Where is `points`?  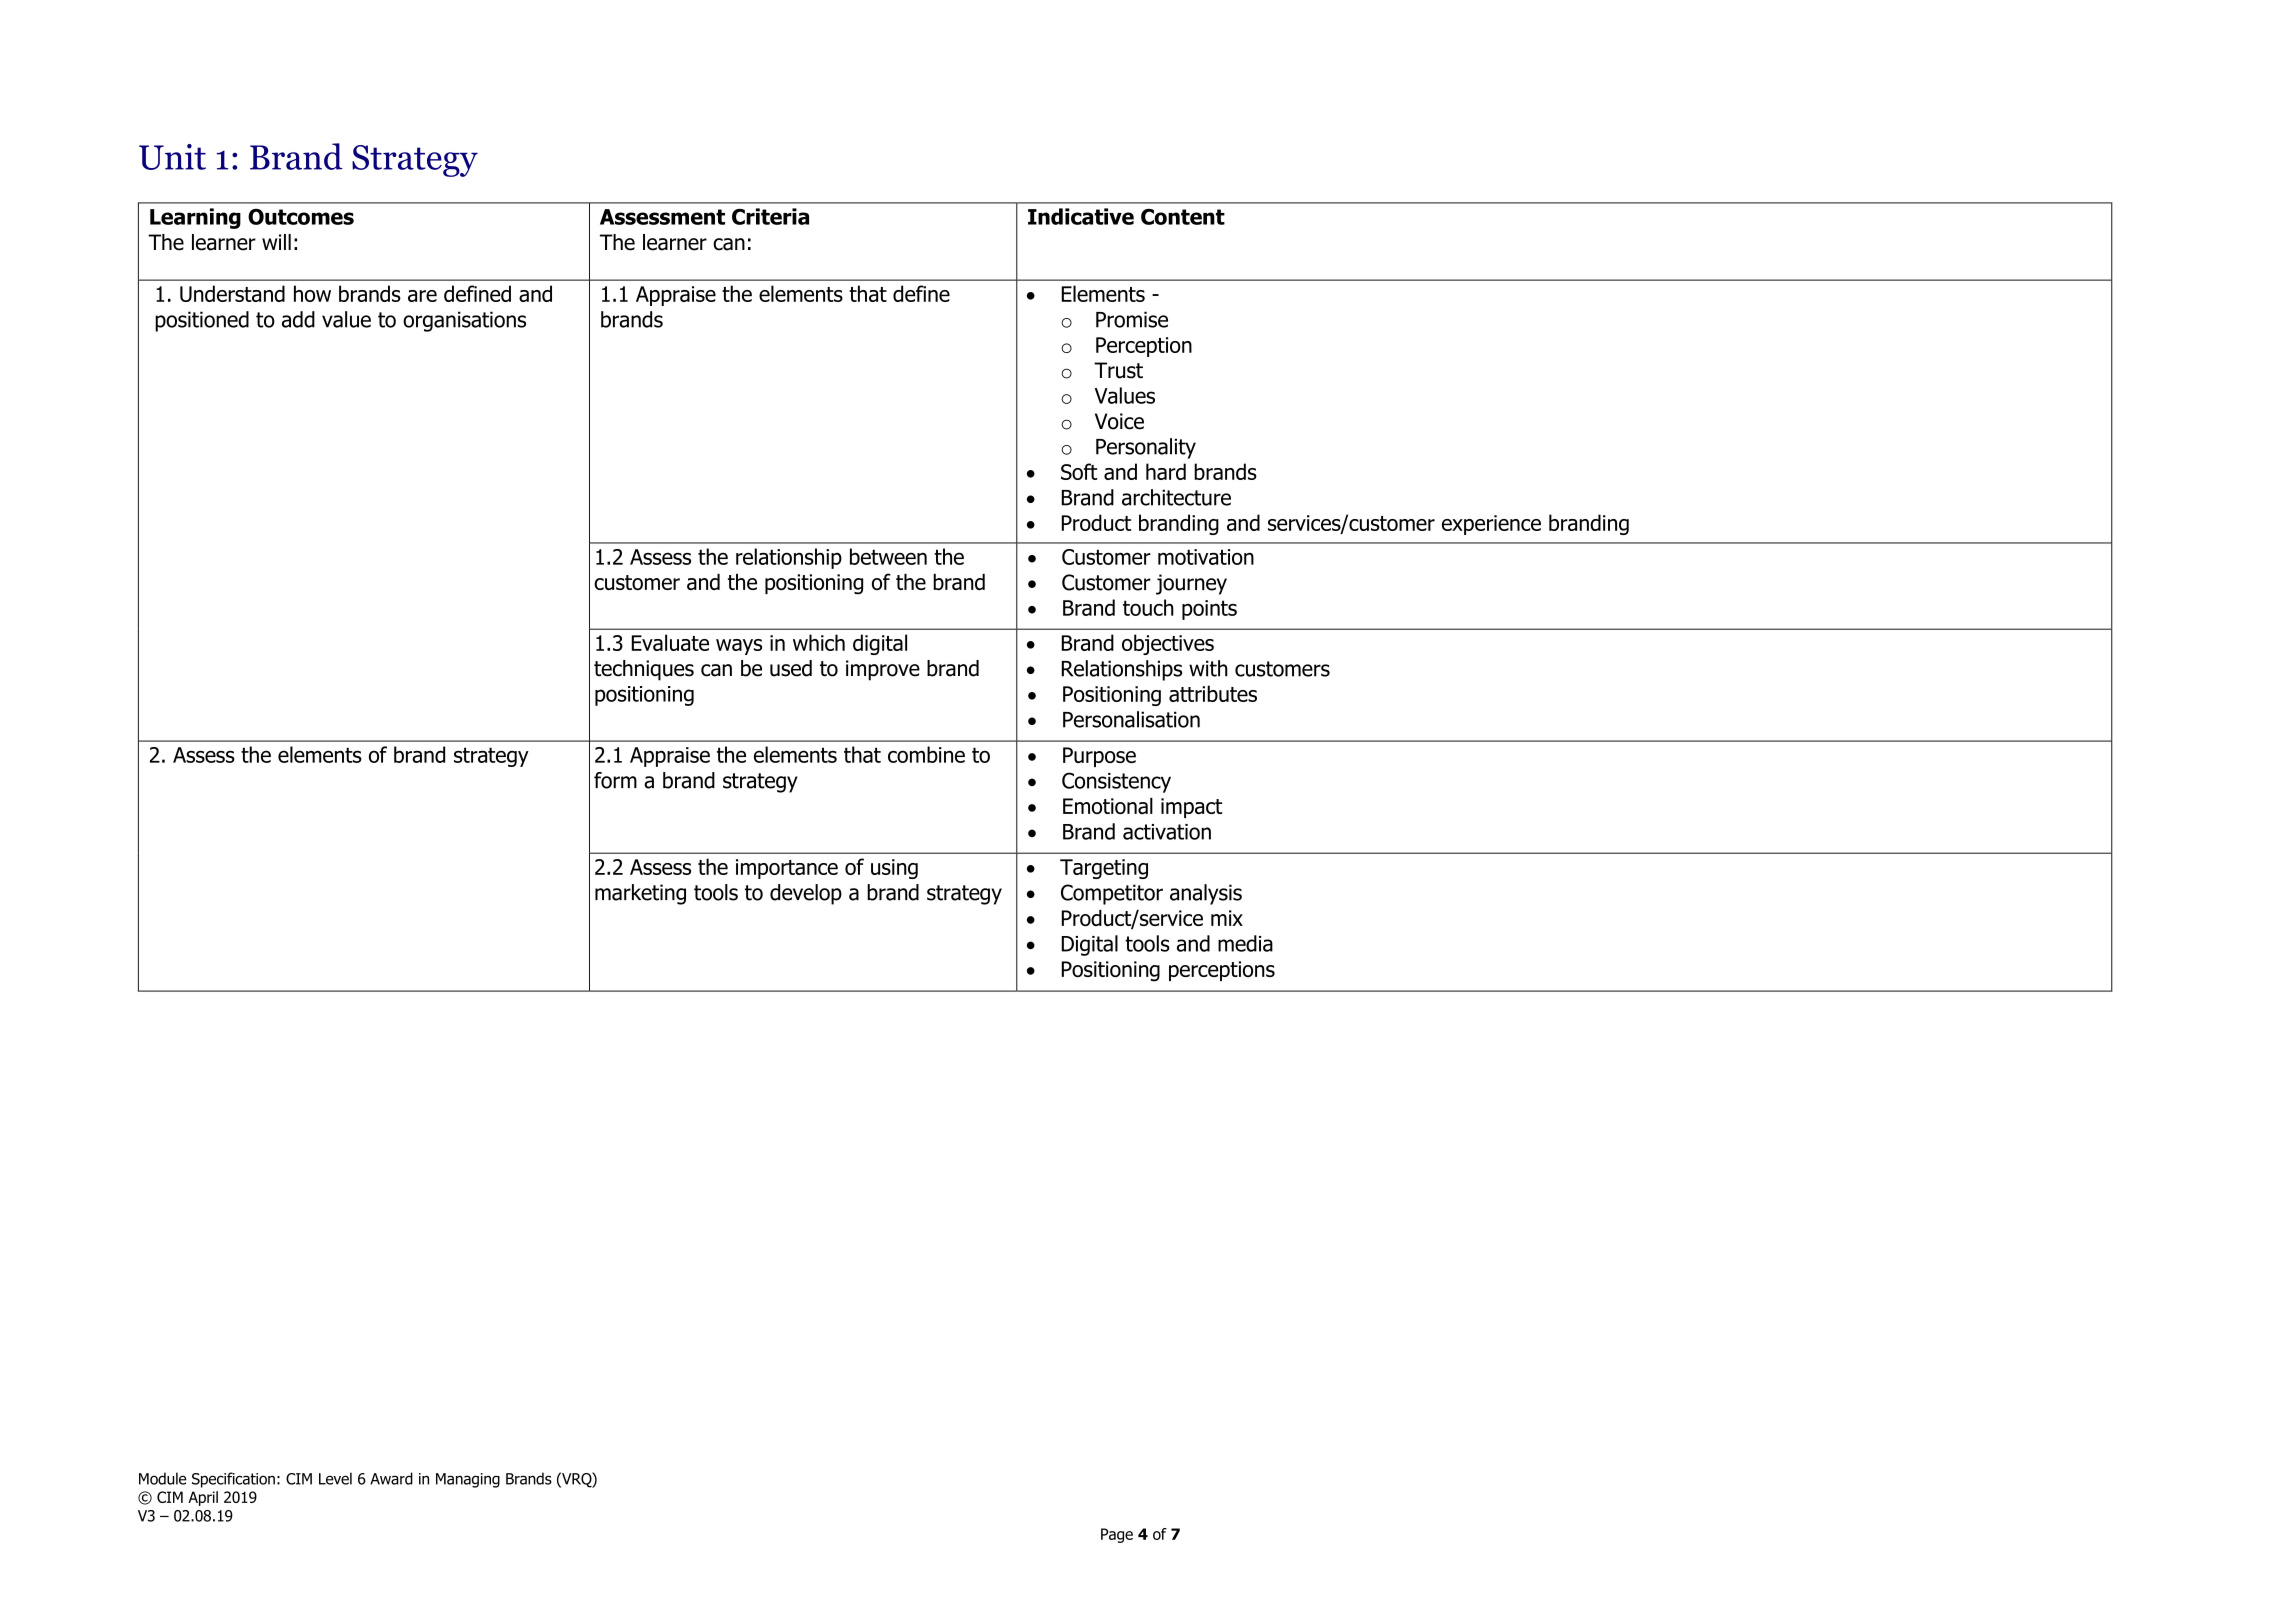
points is located at coordinates (1209, 610).
